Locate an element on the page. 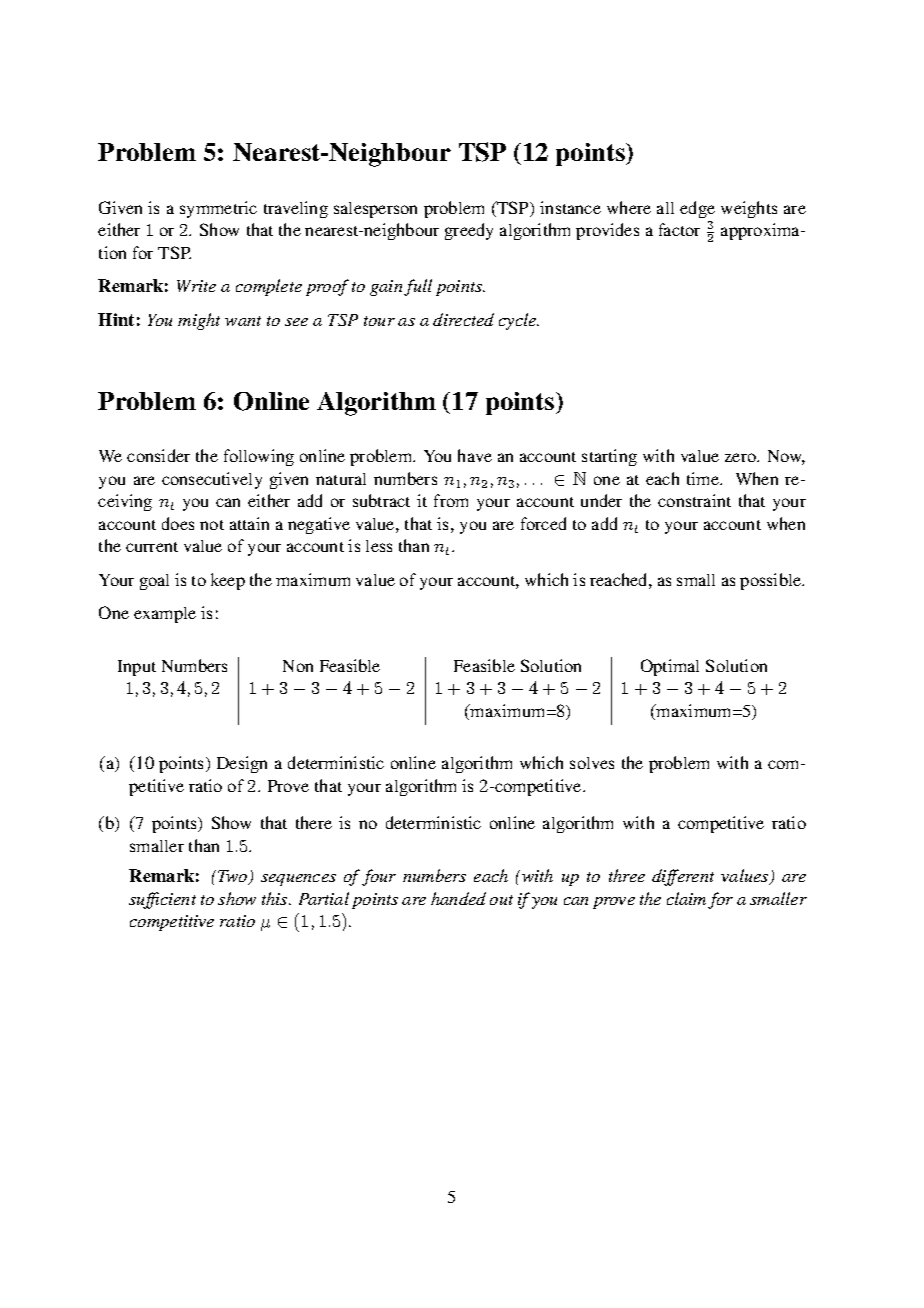 The image size is (924, 1308). greedy is located at coordinates (469, 231).
